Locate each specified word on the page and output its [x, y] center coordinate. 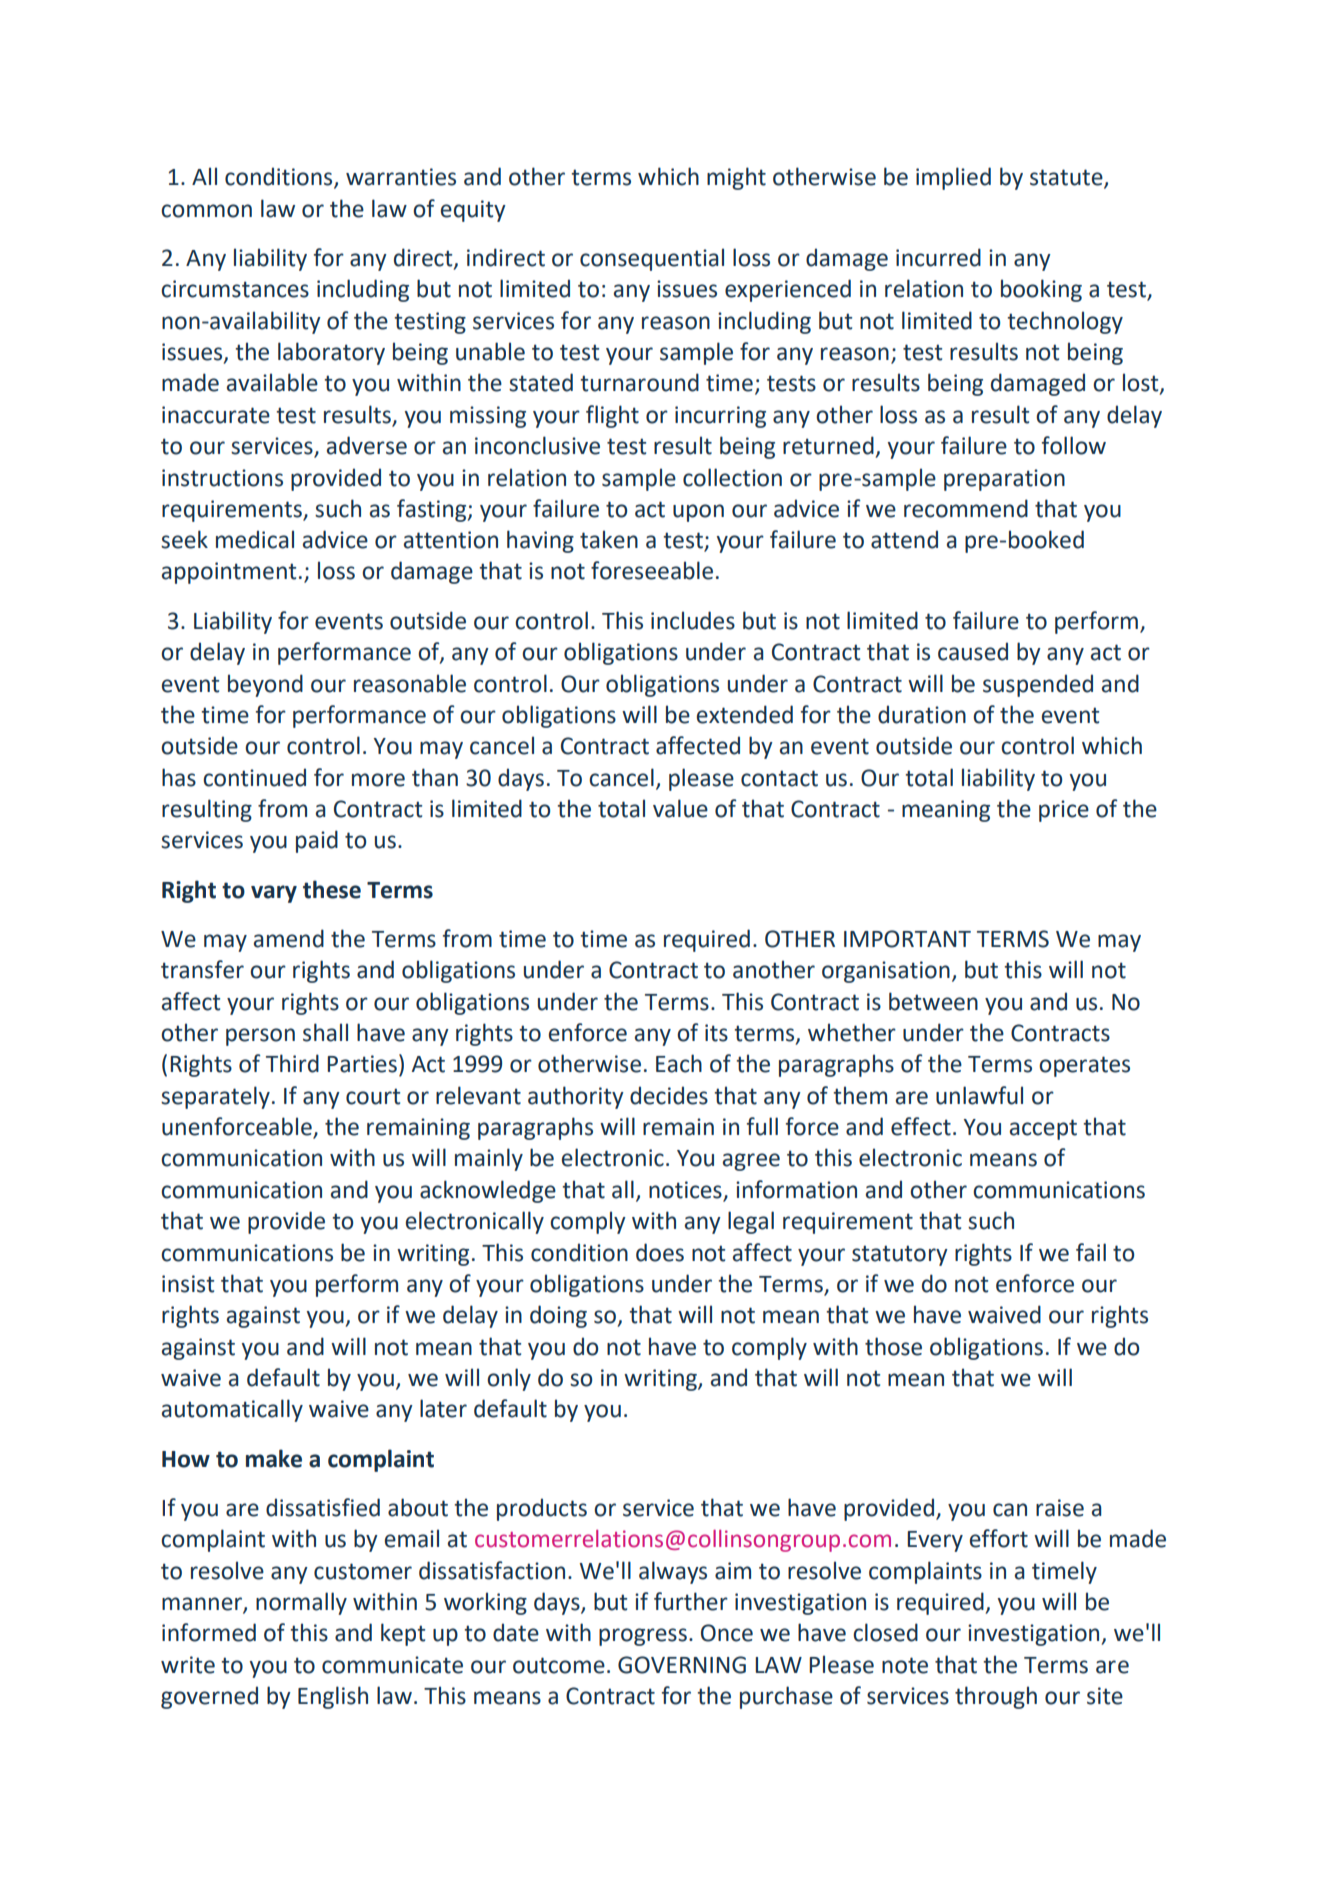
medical [255, 539]
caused [973, 651]
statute [1067, 178]
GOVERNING [682, 1665]
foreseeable [652, 570]
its [716, 1033]
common [206, 211]
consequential [652, 259]
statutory [900, 1255]
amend [289, 938]
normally [301, 1603]
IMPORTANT [907, 939]
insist [188, 1284]
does [660, 1252]
